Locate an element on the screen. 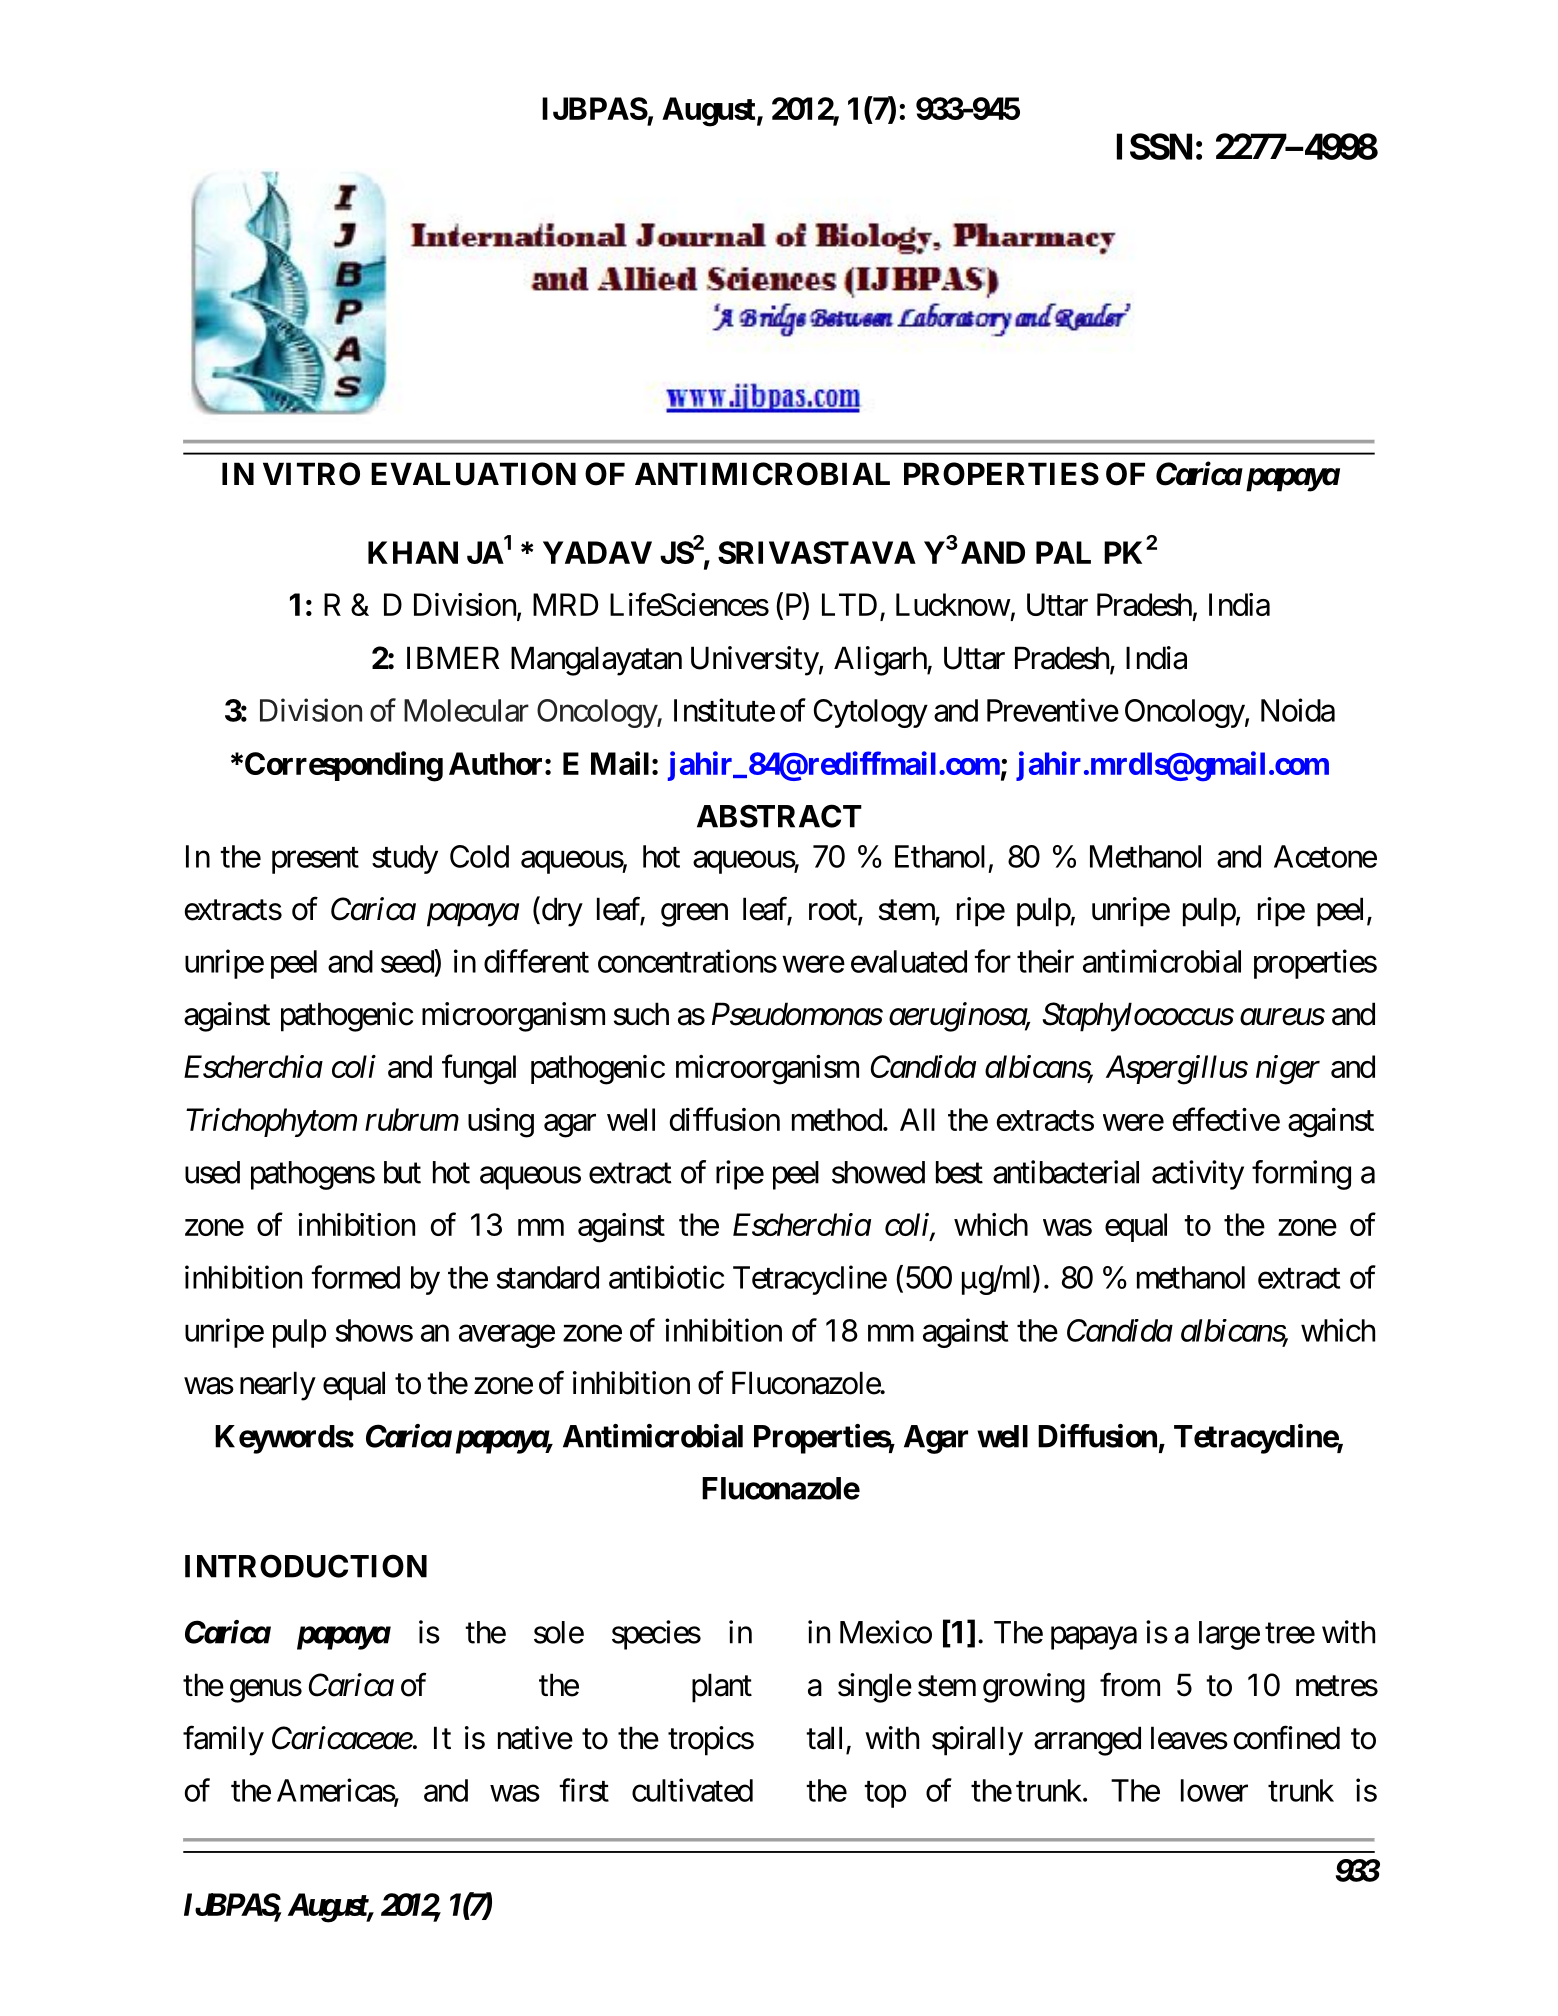  ISSN is located at coordinates (1154, 146).
